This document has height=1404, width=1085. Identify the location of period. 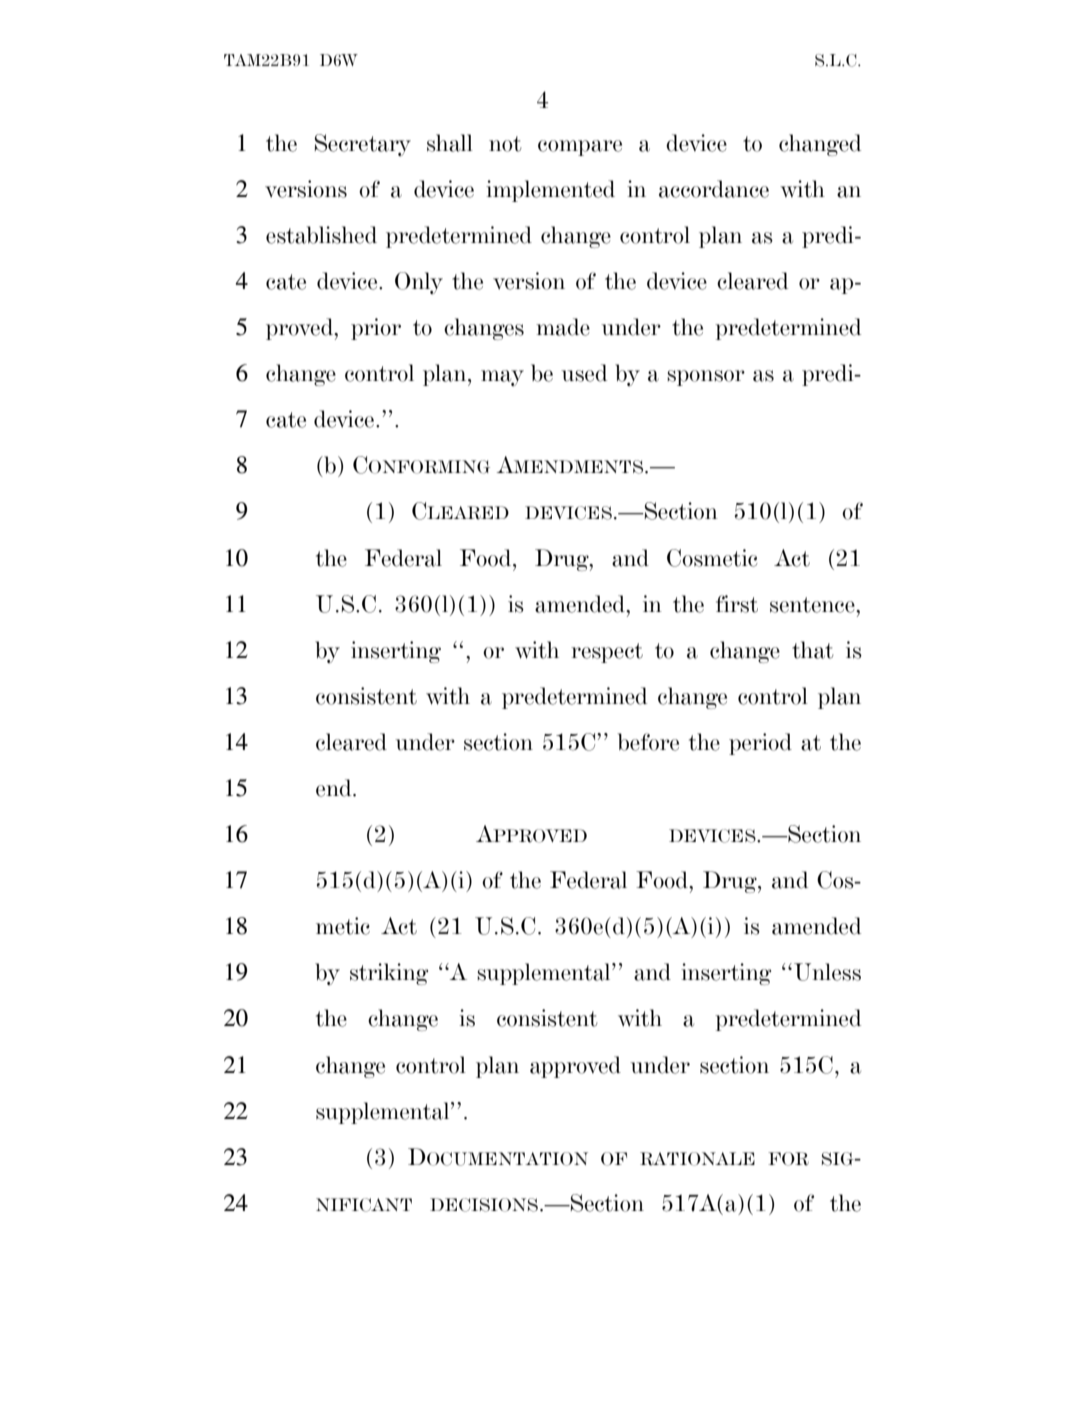
(760, 744).
